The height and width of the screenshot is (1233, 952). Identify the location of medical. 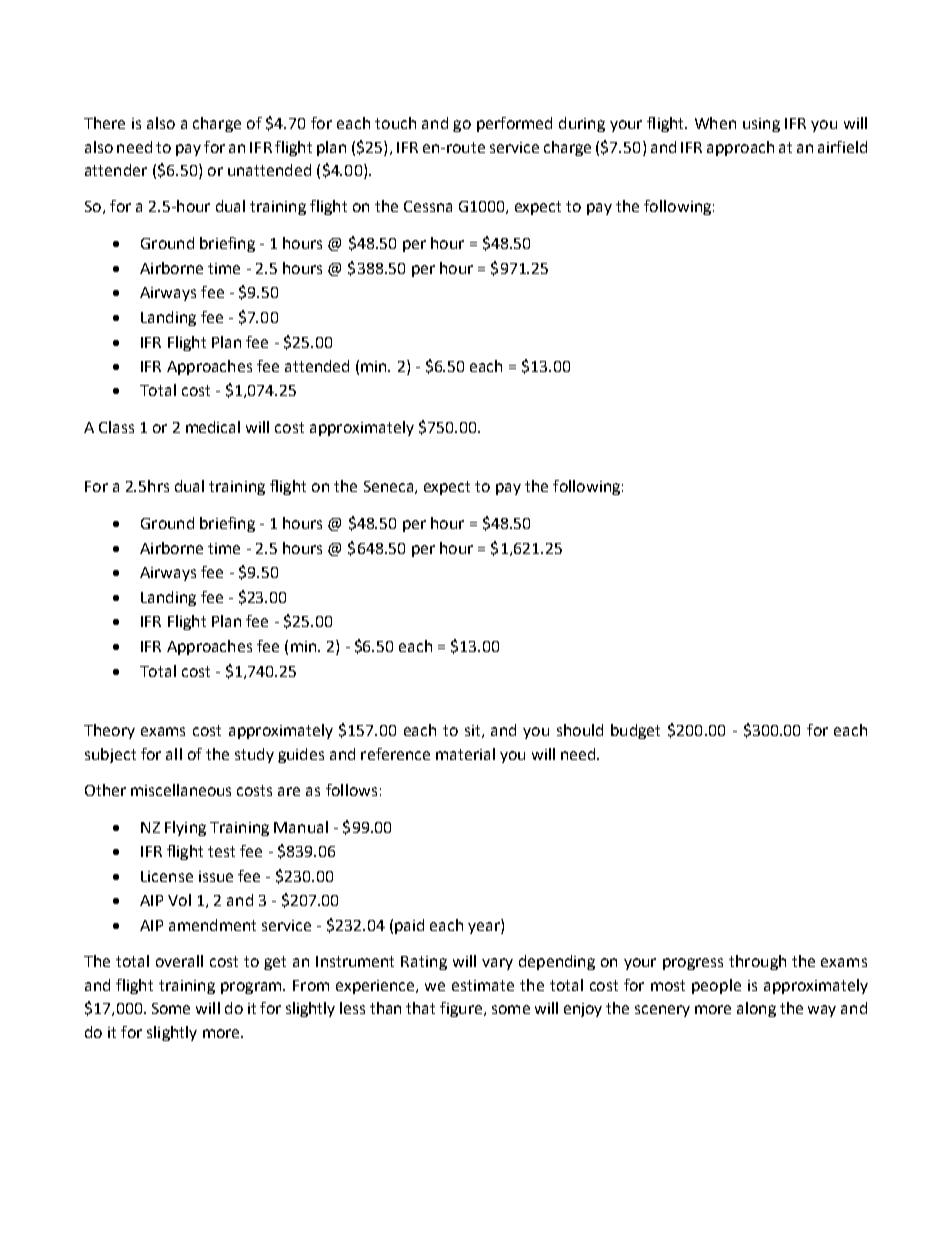
(213, 427).
